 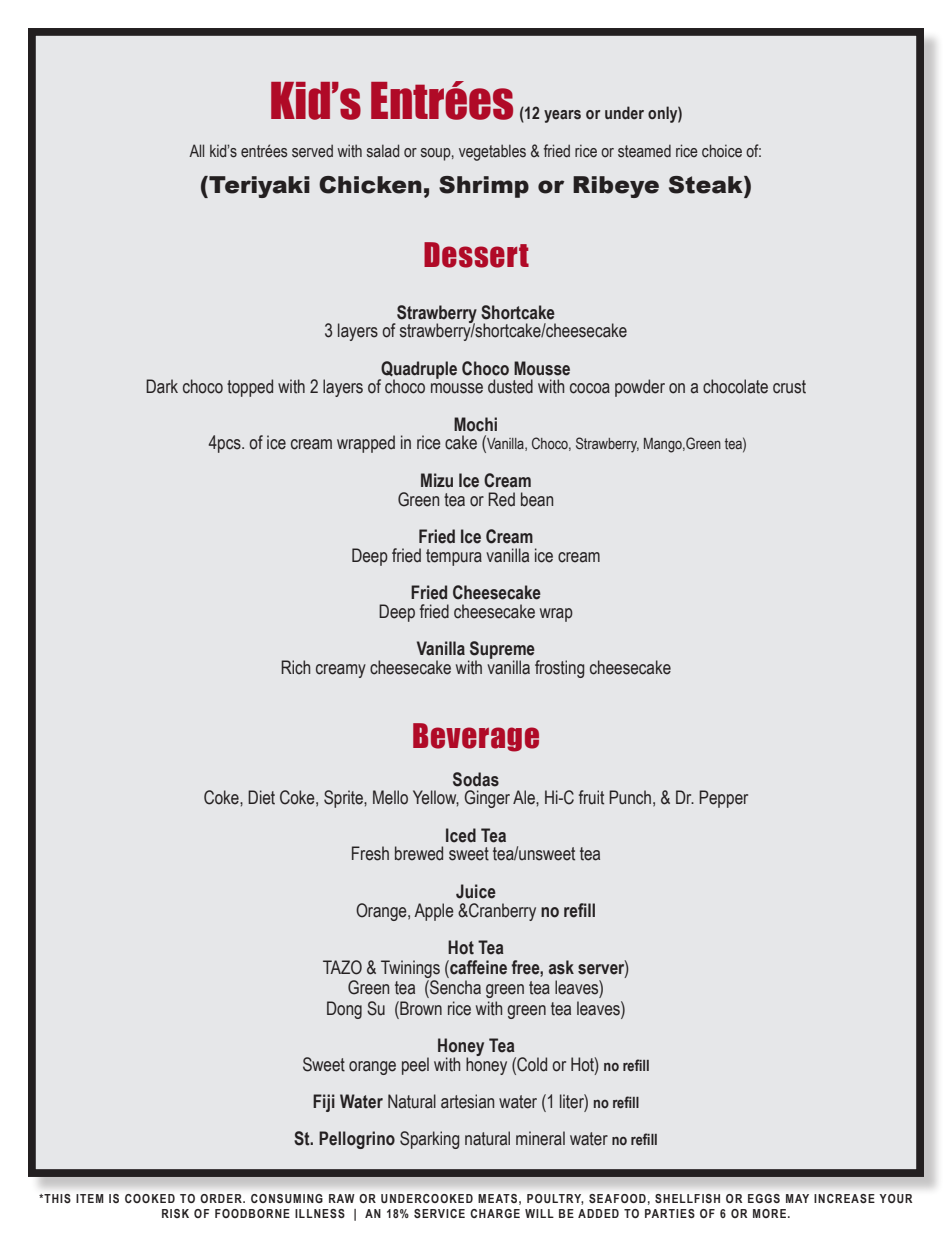 What do you see at coordinates (222, 1198) in the image?
I see `ORDER` at bounding box center [222, 1198].
